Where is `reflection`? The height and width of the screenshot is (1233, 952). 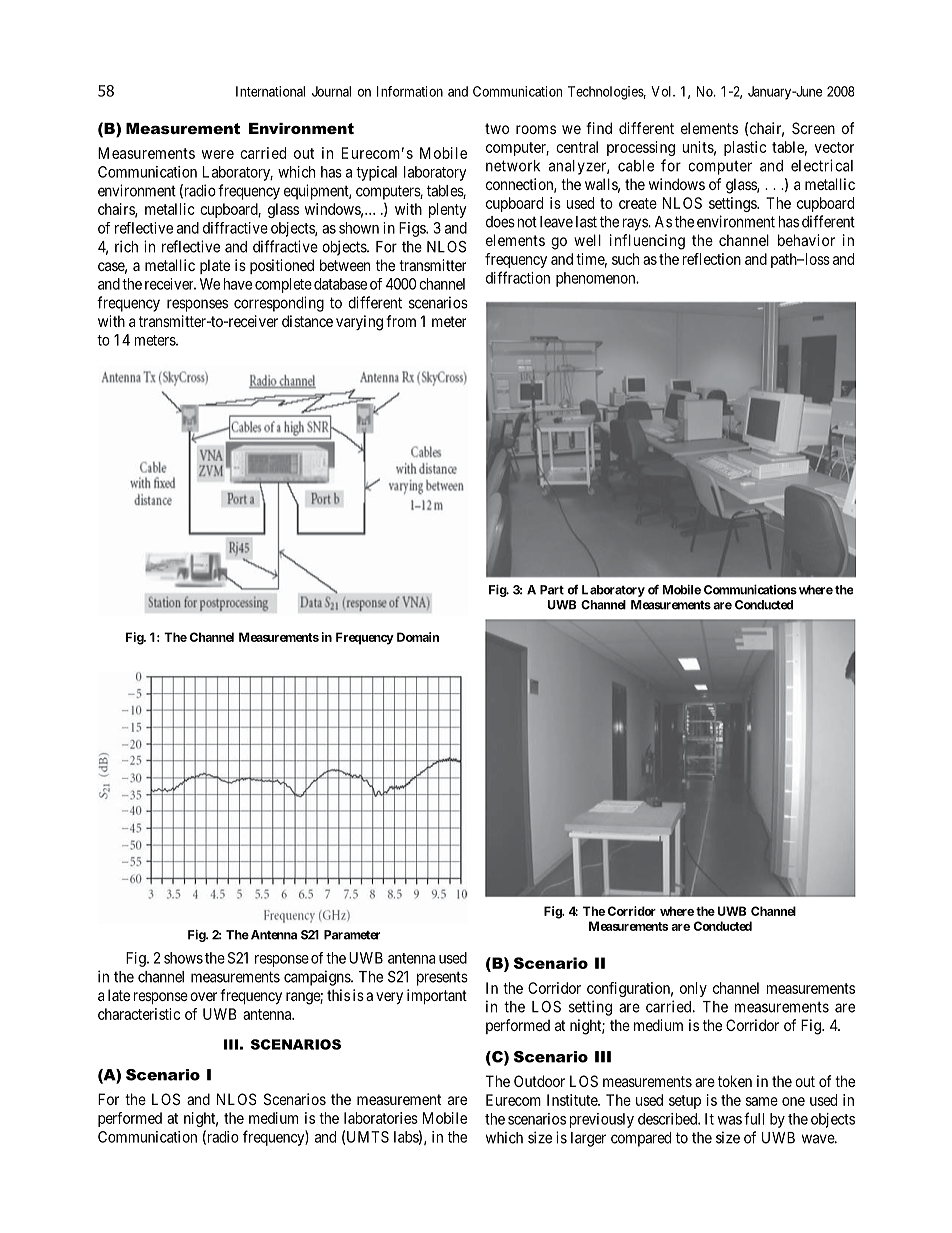 reflection is located at coordinates (712, 259).
